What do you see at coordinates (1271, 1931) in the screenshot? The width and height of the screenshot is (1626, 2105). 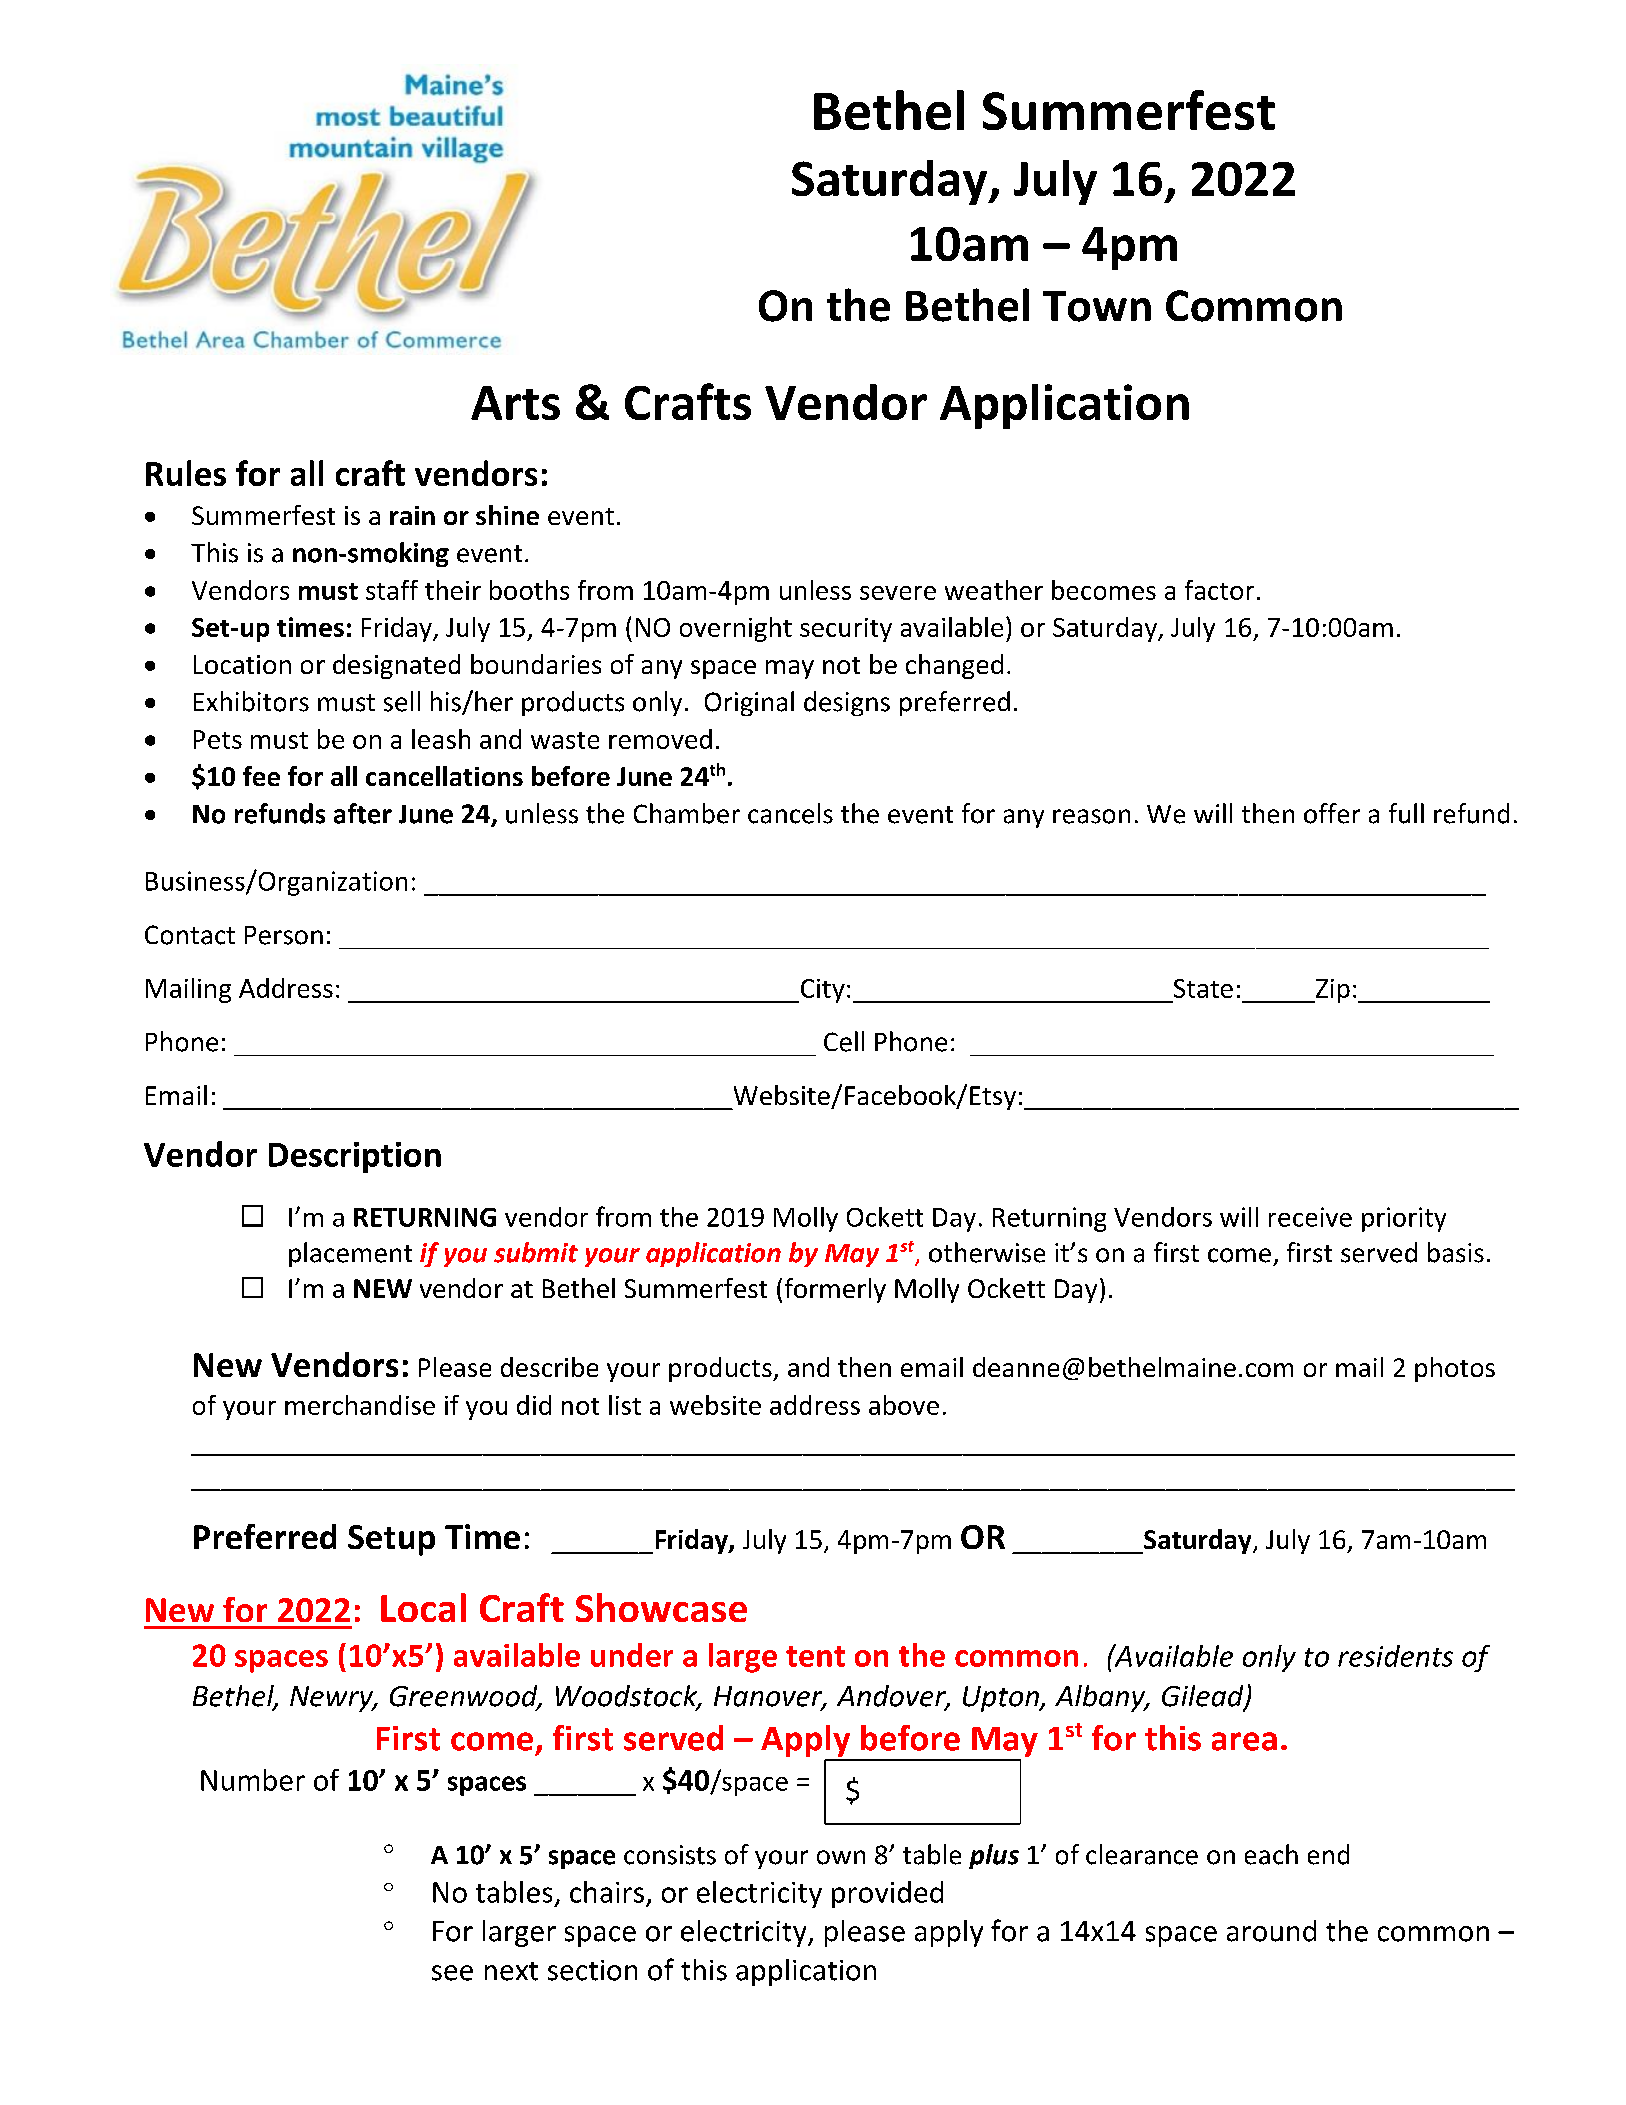 I see `around` at bounding box center [1271, 1931].
